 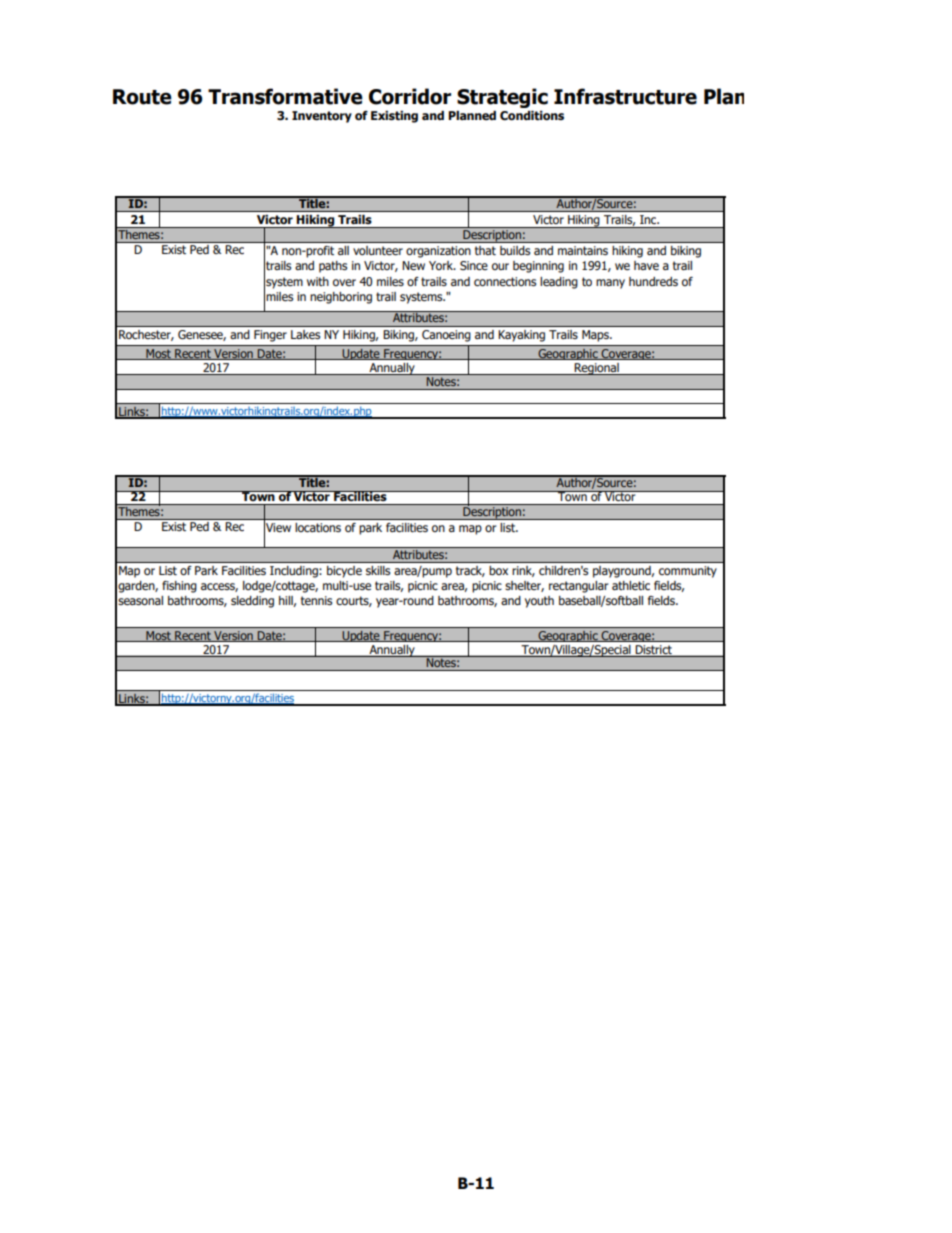 What do you see at coordinates (179, 587) in the page?
I see `fishing` at bounding box center [179, 587].
